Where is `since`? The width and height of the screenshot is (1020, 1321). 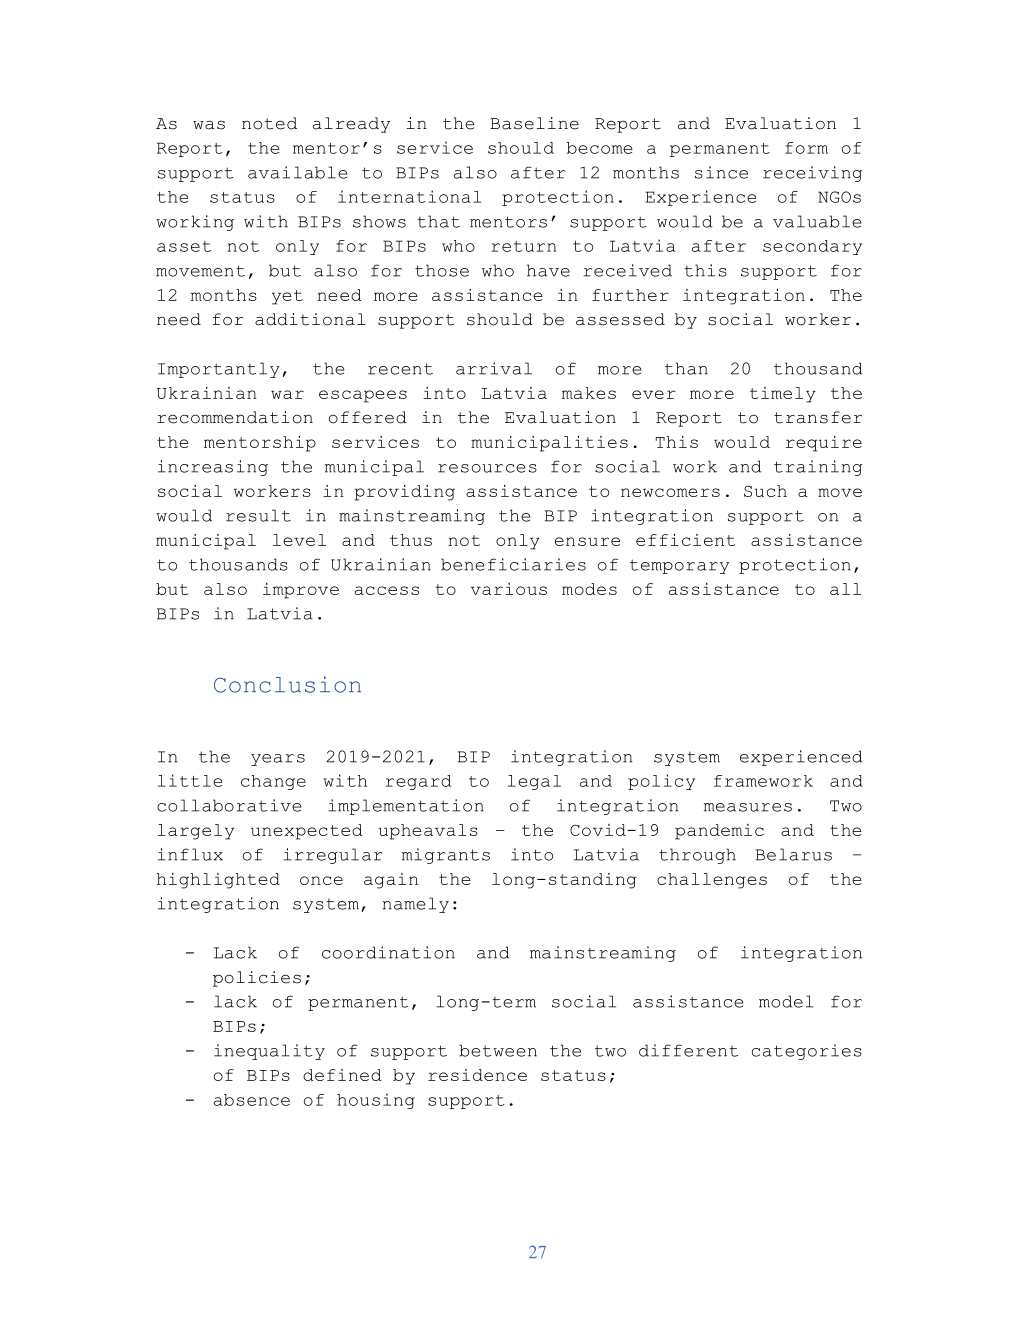 since is located at coordinates (721, 172).
